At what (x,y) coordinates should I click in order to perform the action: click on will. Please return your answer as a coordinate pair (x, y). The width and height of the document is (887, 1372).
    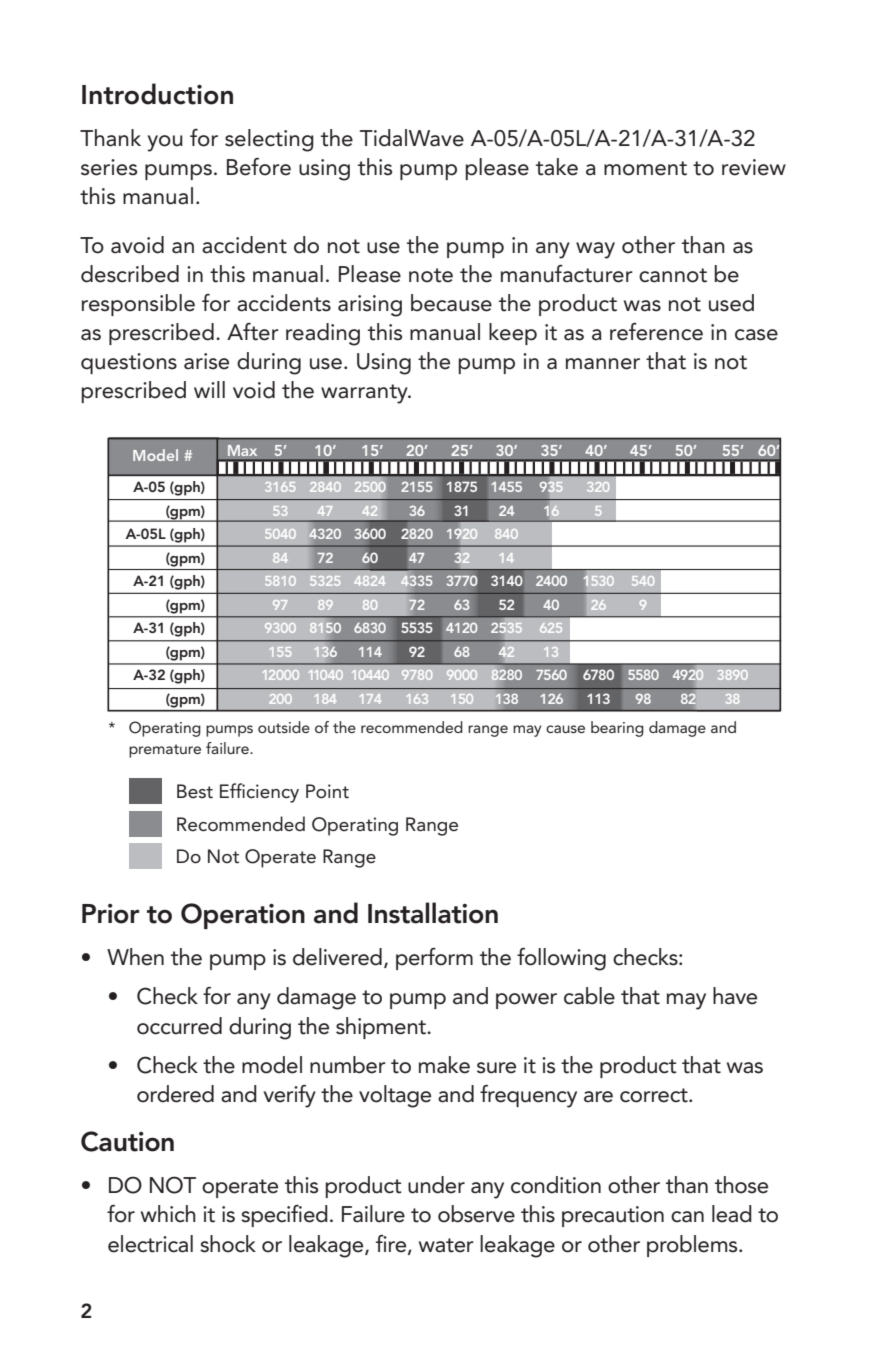
    Looking at the image, I should click on (209, 389).
